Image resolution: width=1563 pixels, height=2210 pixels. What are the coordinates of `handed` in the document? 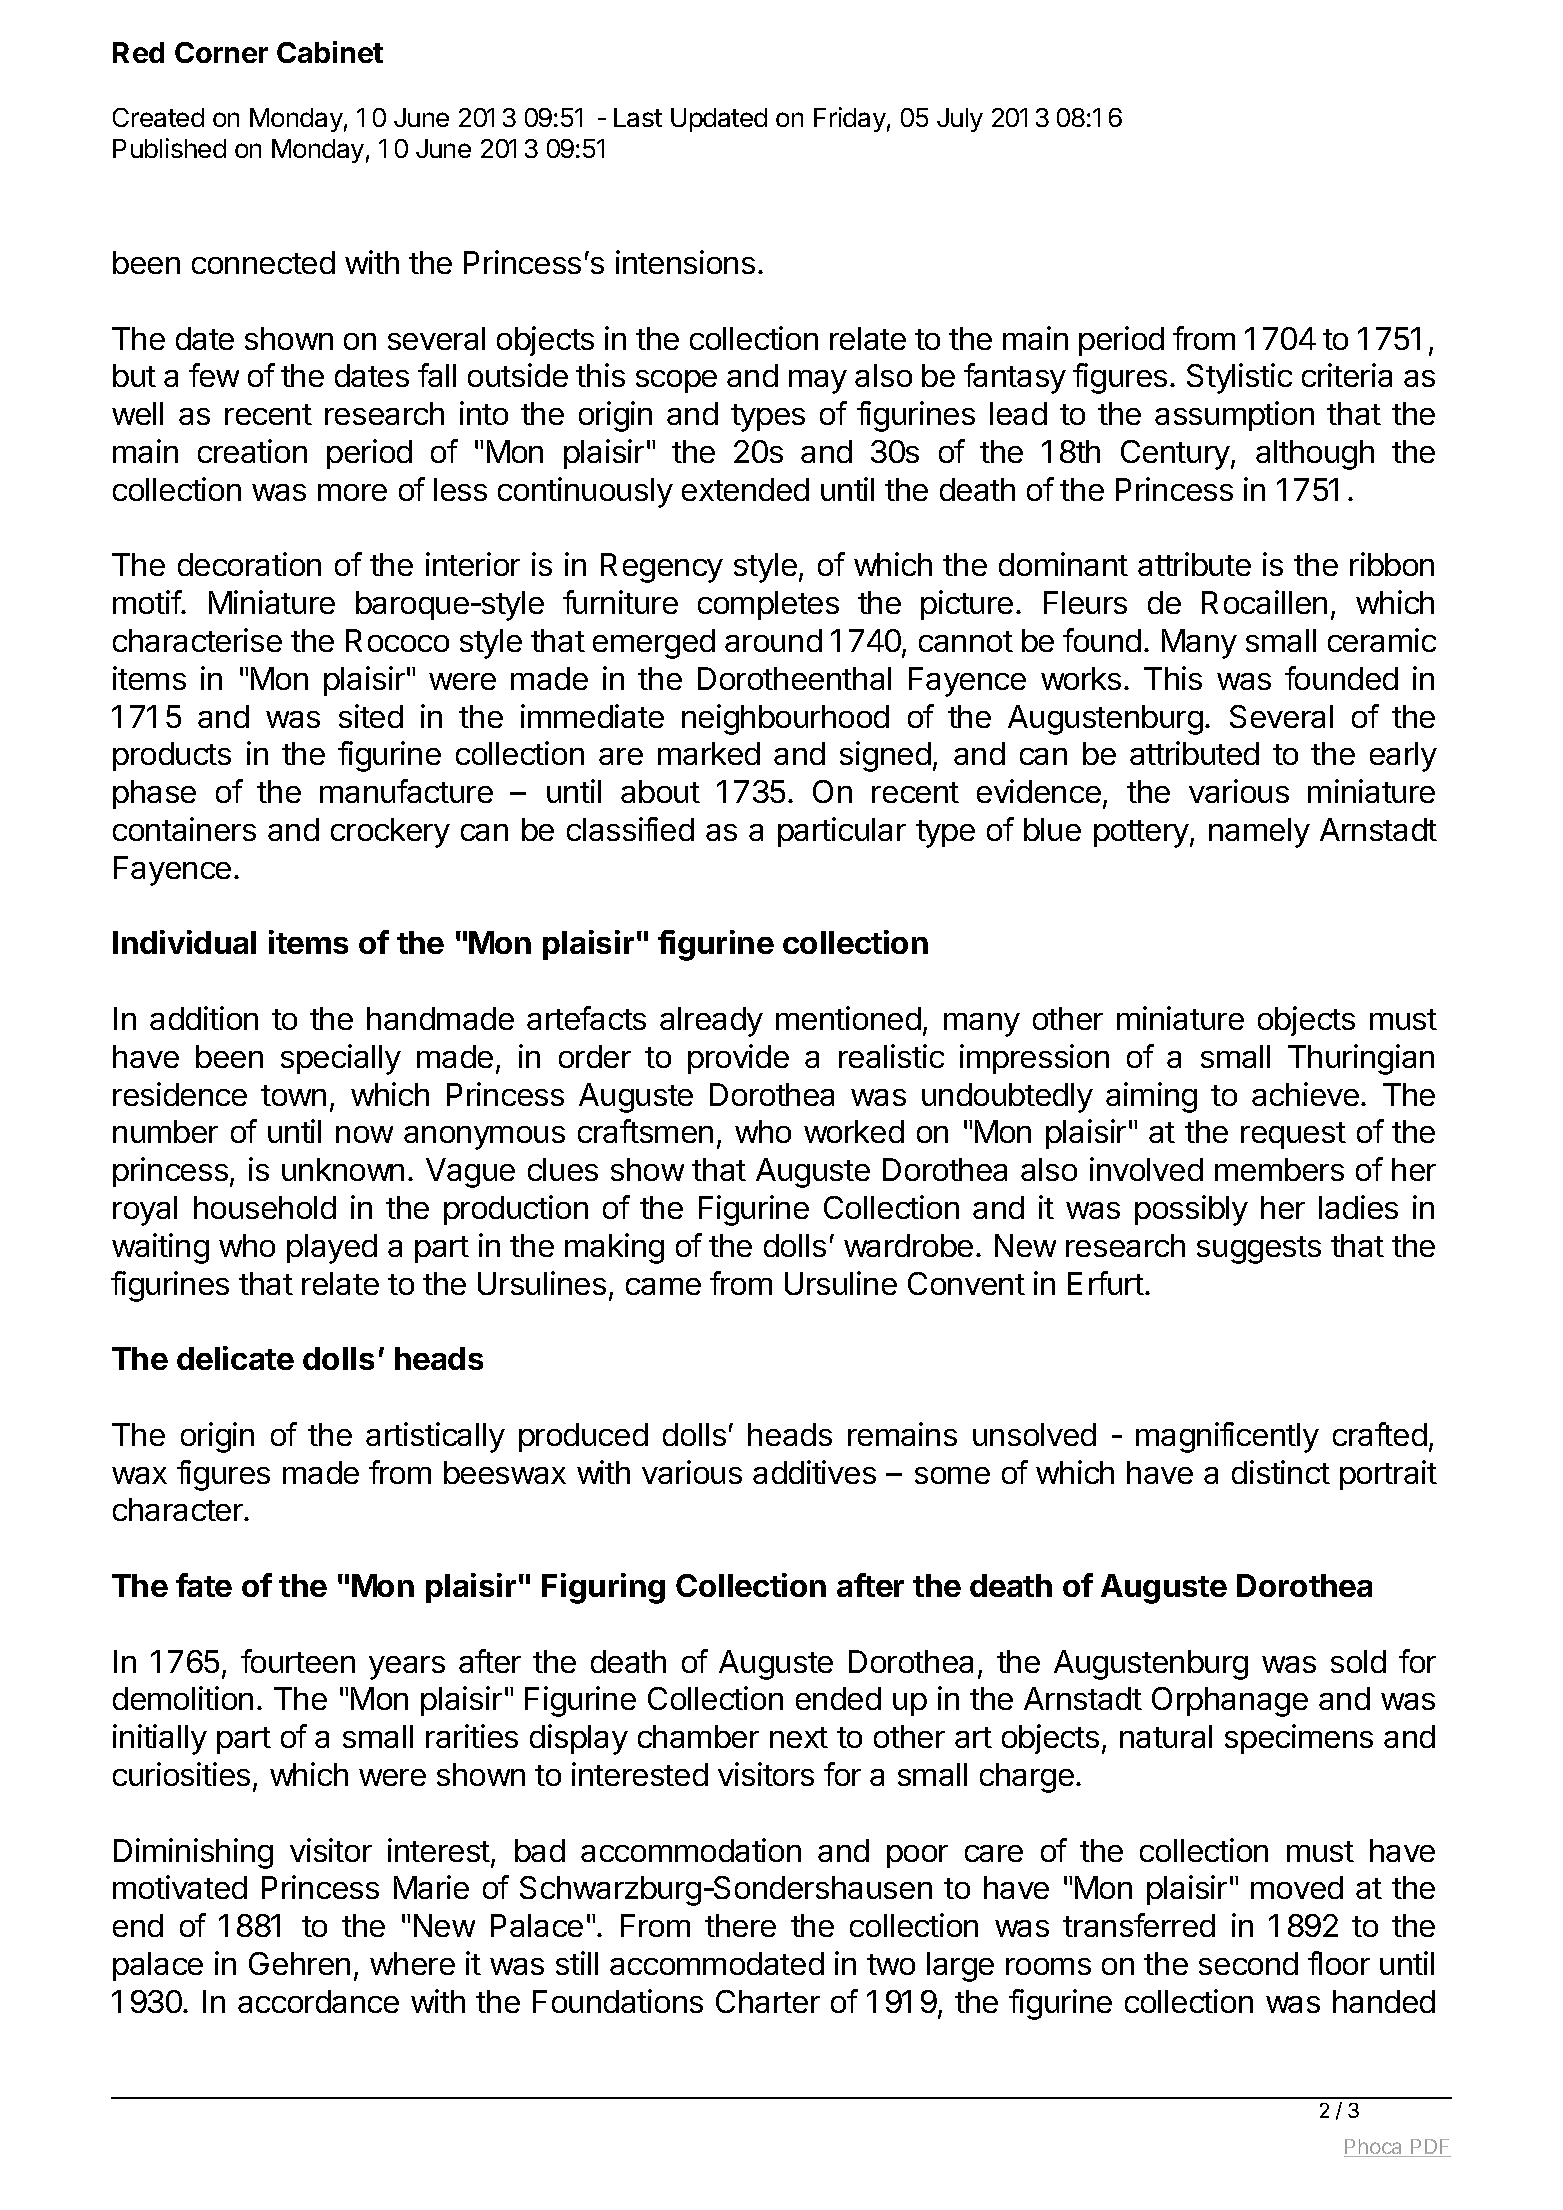 It's located at (1384, 2001).
